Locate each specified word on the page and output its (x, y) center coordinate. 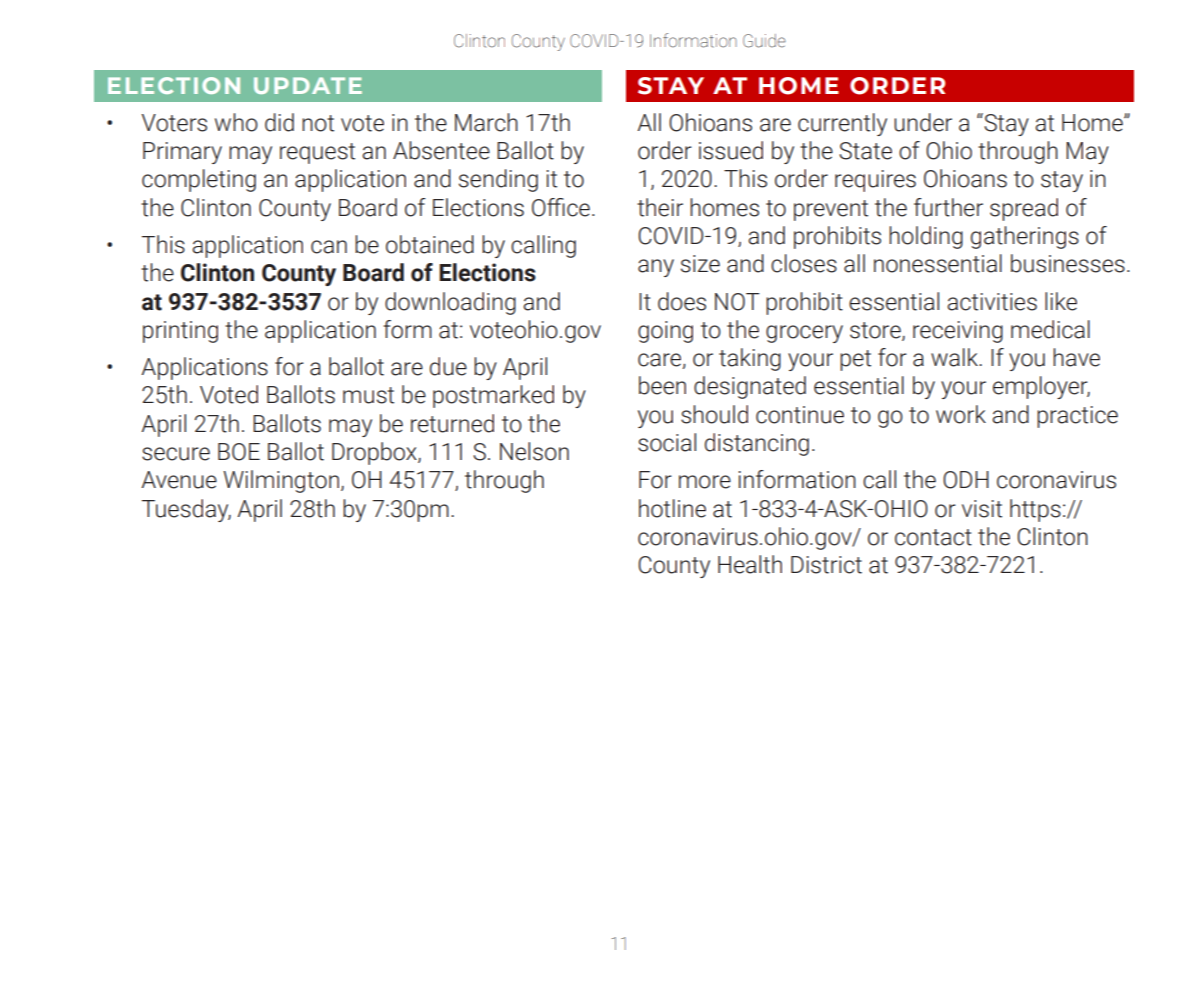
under (923, 122)
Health (750, 564)
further (948, 207)
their (660, 207)
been (662, 385)
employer (1041, 387)
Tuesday (186, 510)
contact (933, 537)
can (329, 247)
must (368, 395)
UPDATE (308, 85)
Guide (764, 41)
